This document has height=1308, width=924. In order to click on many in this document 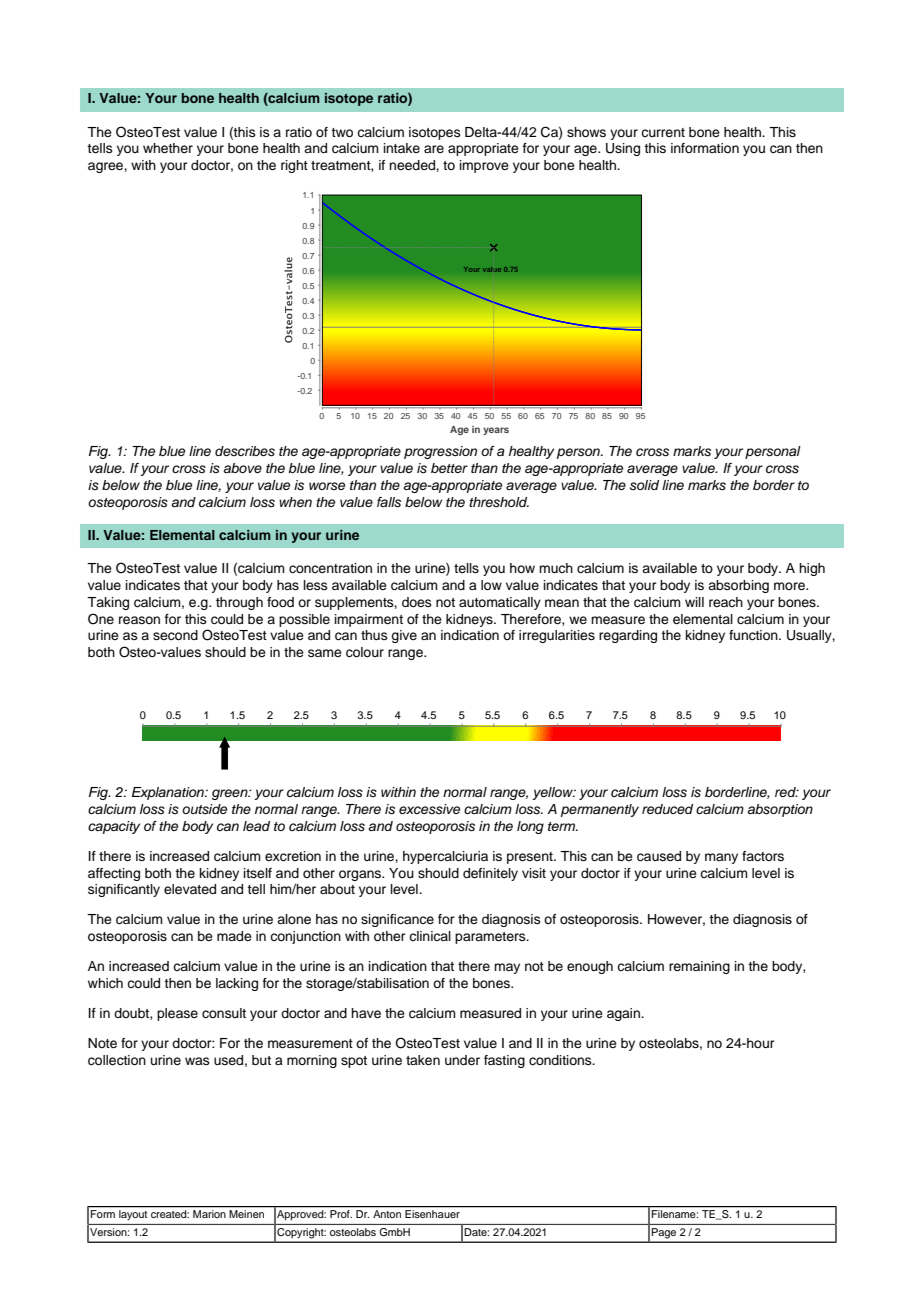, I will do `click(721, 858)`.
